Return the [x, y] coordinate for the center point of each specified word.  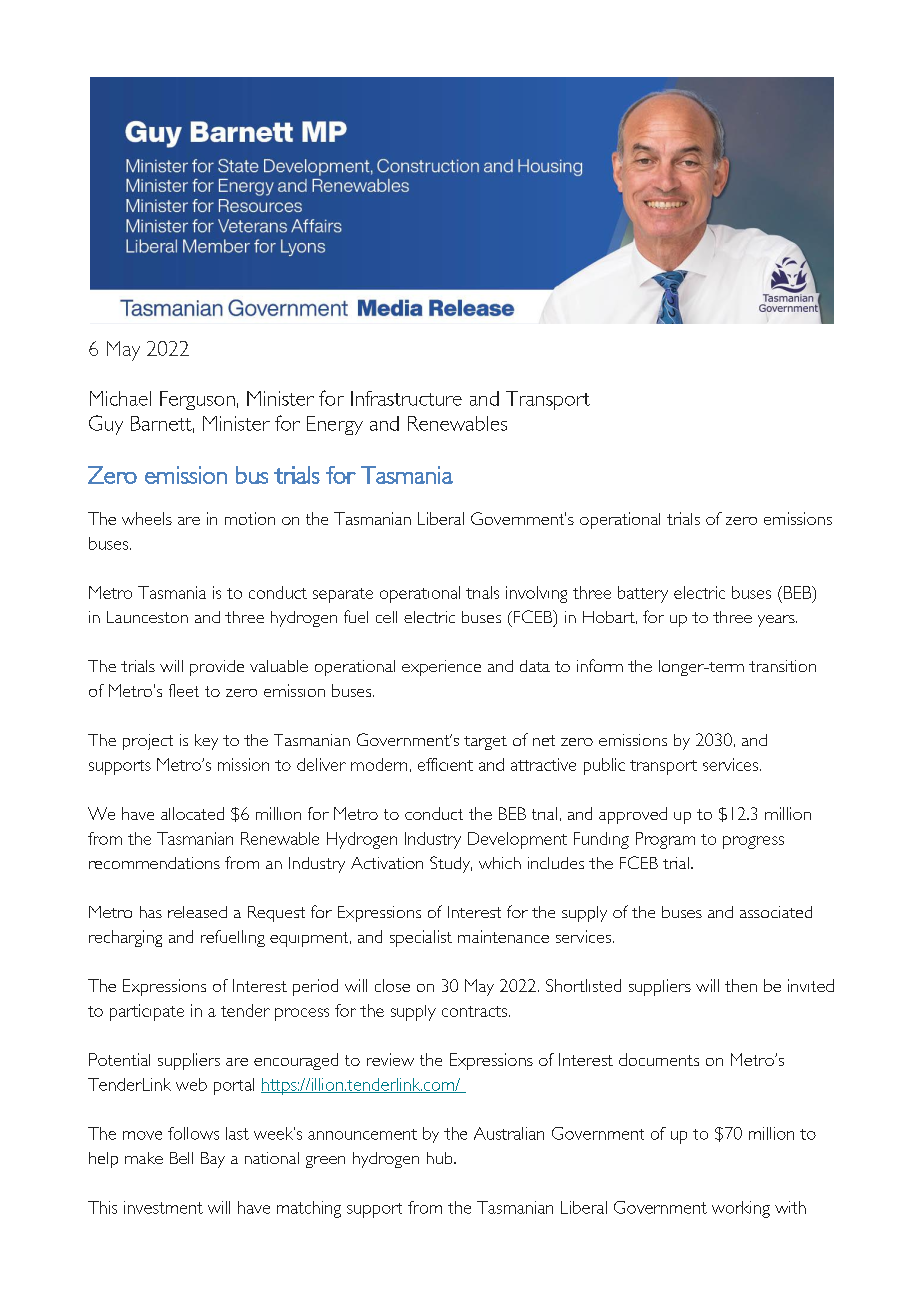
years [777, 621]
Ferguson [197, 400]
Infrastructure [406, 398]
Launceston [147, 617]
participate [147, 1012]
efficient [445, 764]
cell [386, 617]
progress [753, 842]
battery [643, 594]
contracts [476, 1011]
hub [441, 1158]
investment [163, 1207]
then [741, 985]
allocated [192, 813]
